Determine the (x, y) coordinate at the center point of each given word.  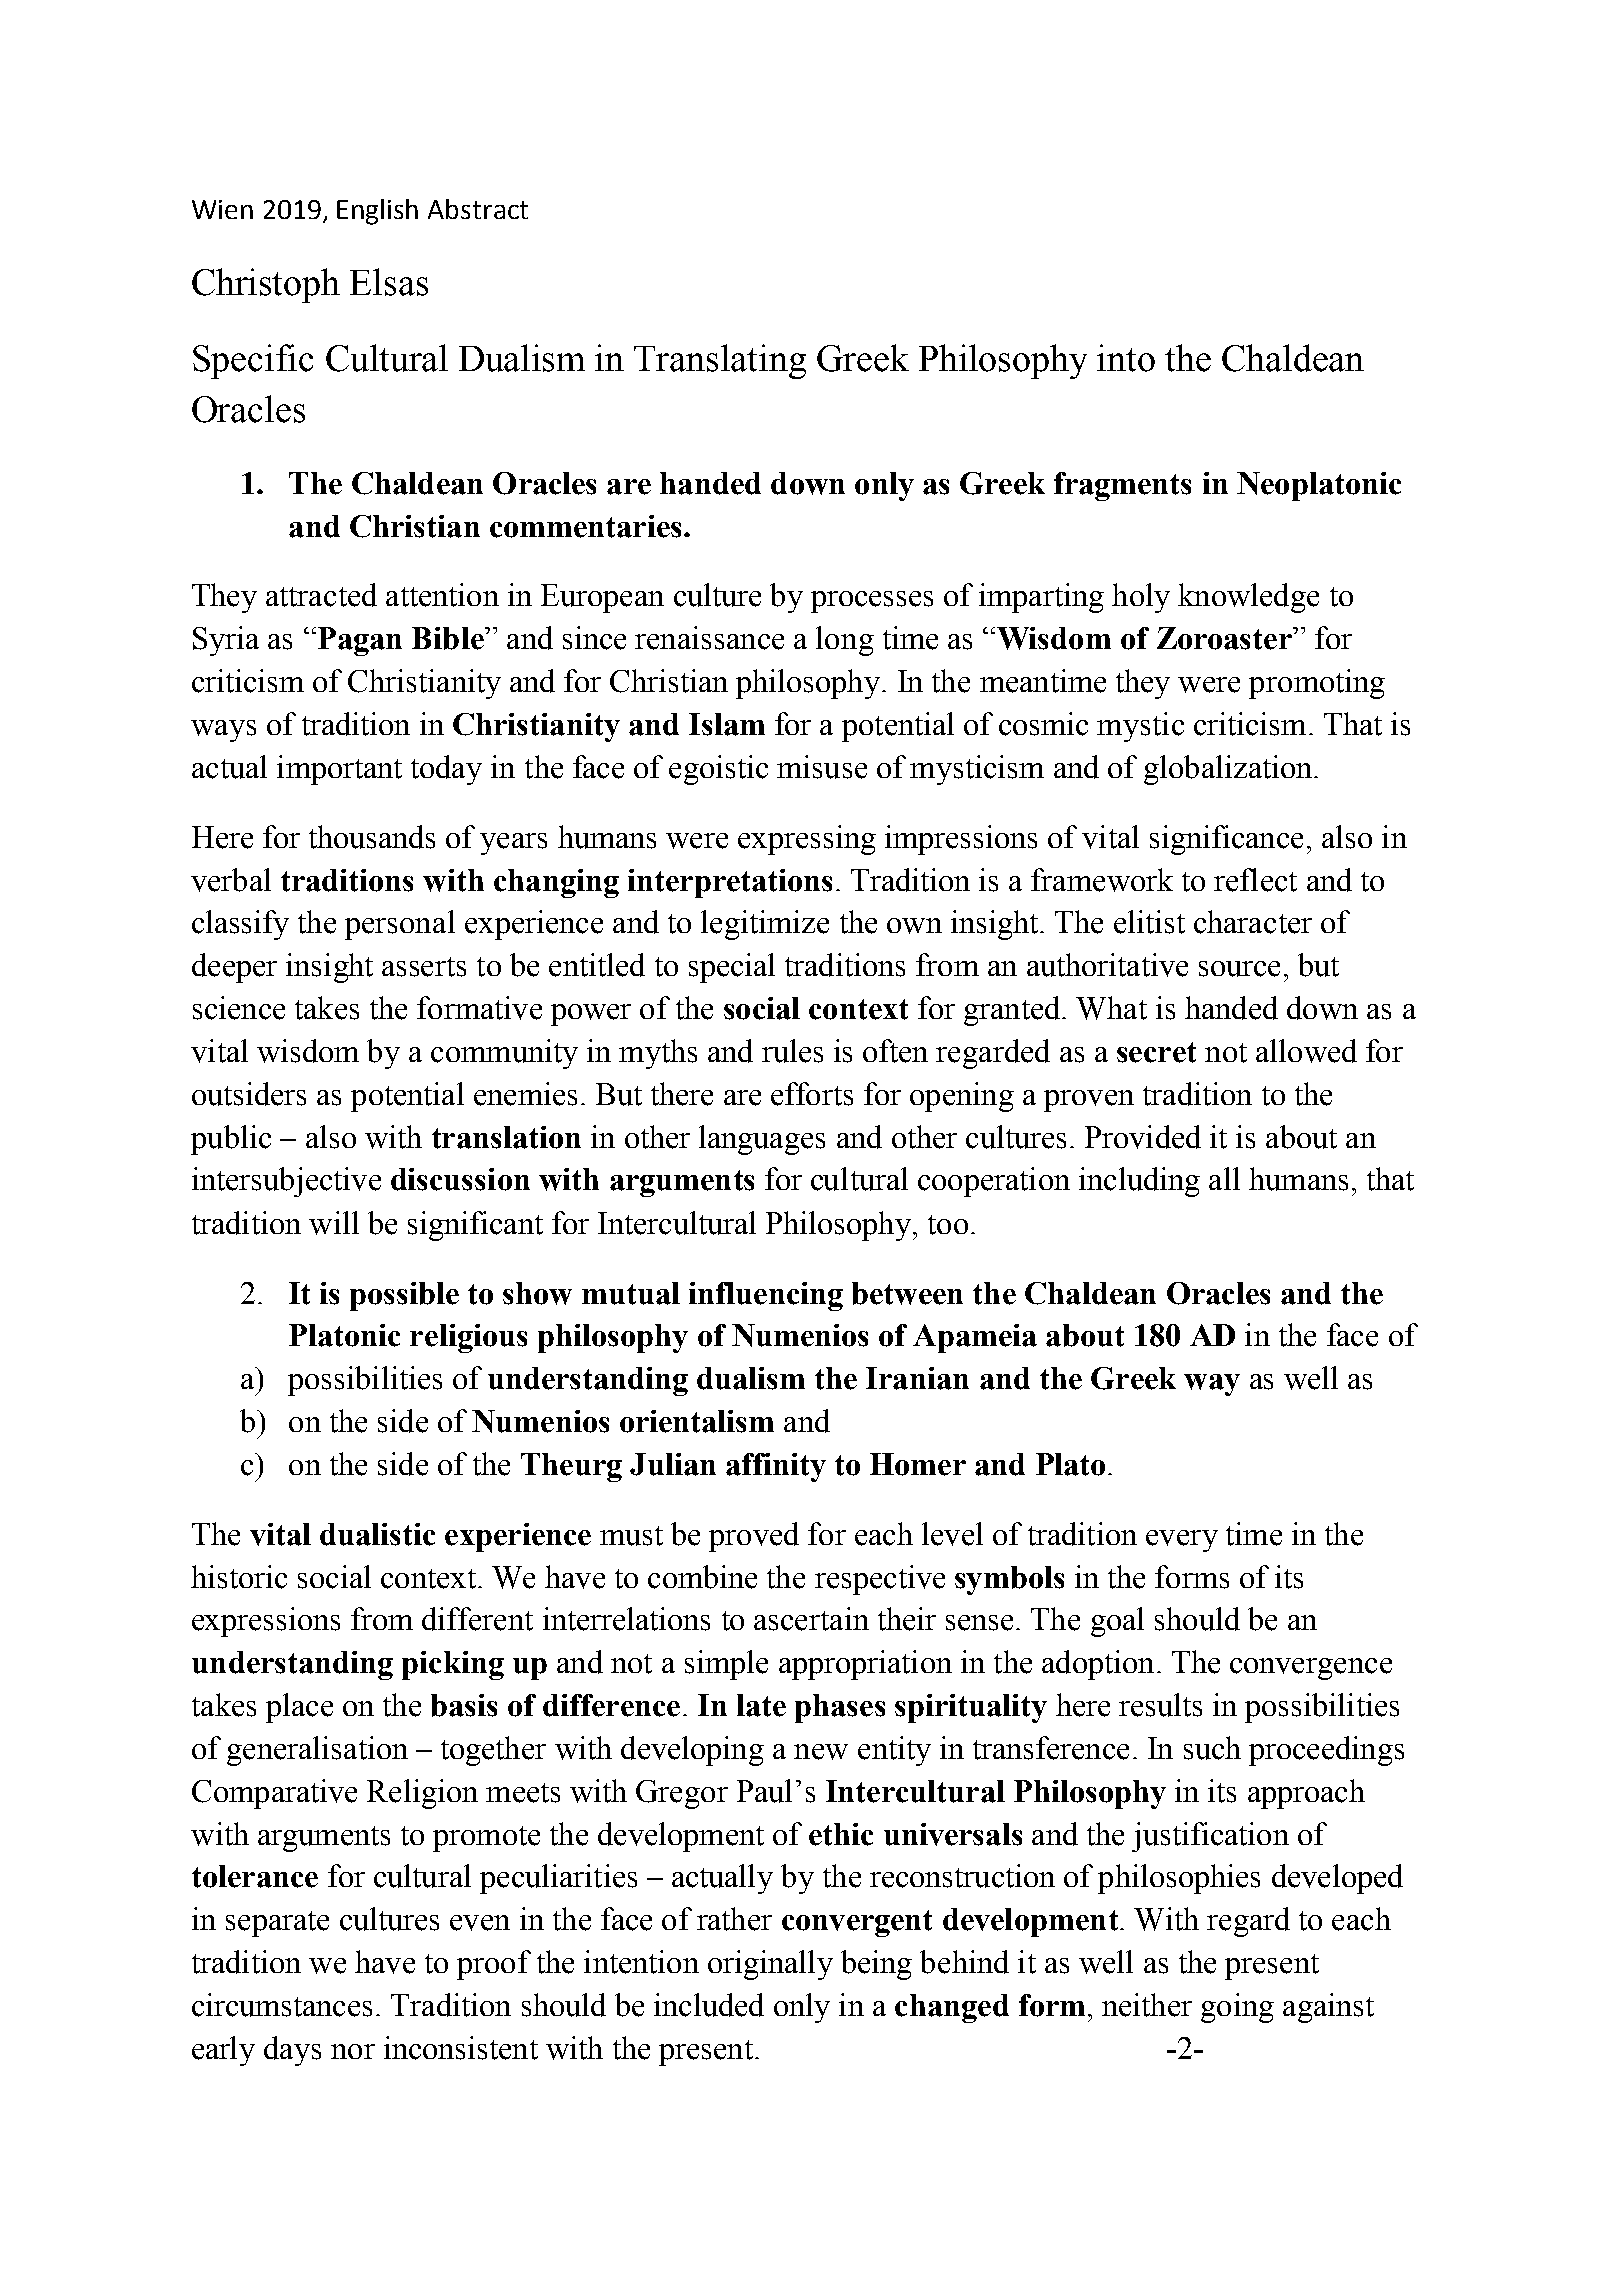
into (1126, 358)
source (1239, 969)
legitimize (765, 925)
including (1139, 1182)
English (377, 212)
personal (400, 925)
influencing (766, 1296)
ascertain (811, 1619)
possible (404, 1296)
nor (353, 2051)
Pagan (360, 641)
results (1160, 1705)
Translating (720, 361)
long (845, 641)
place (299, 1708)
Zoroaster (1225, 638)
